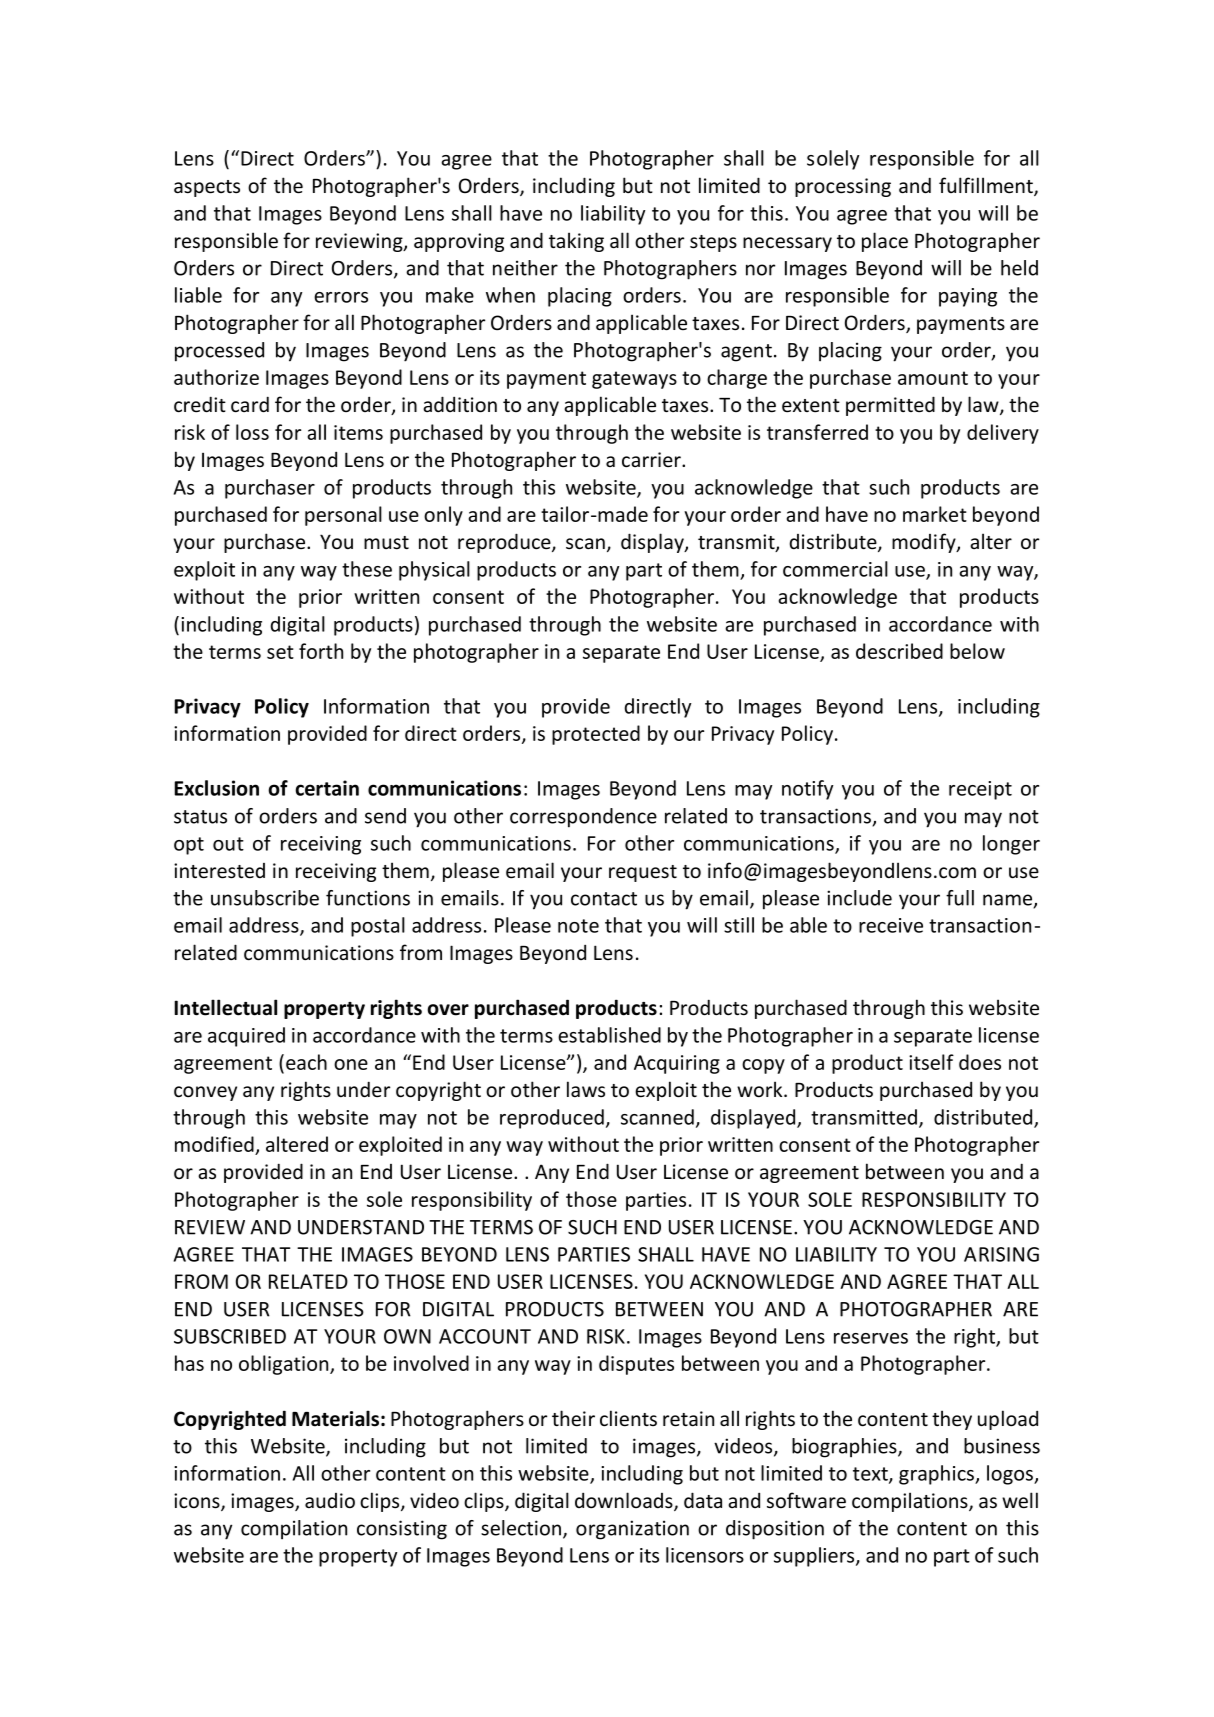  What do you see at coordinates (885, 242) in the screenshot?
I see `place` at bounding box center [885, 242].
